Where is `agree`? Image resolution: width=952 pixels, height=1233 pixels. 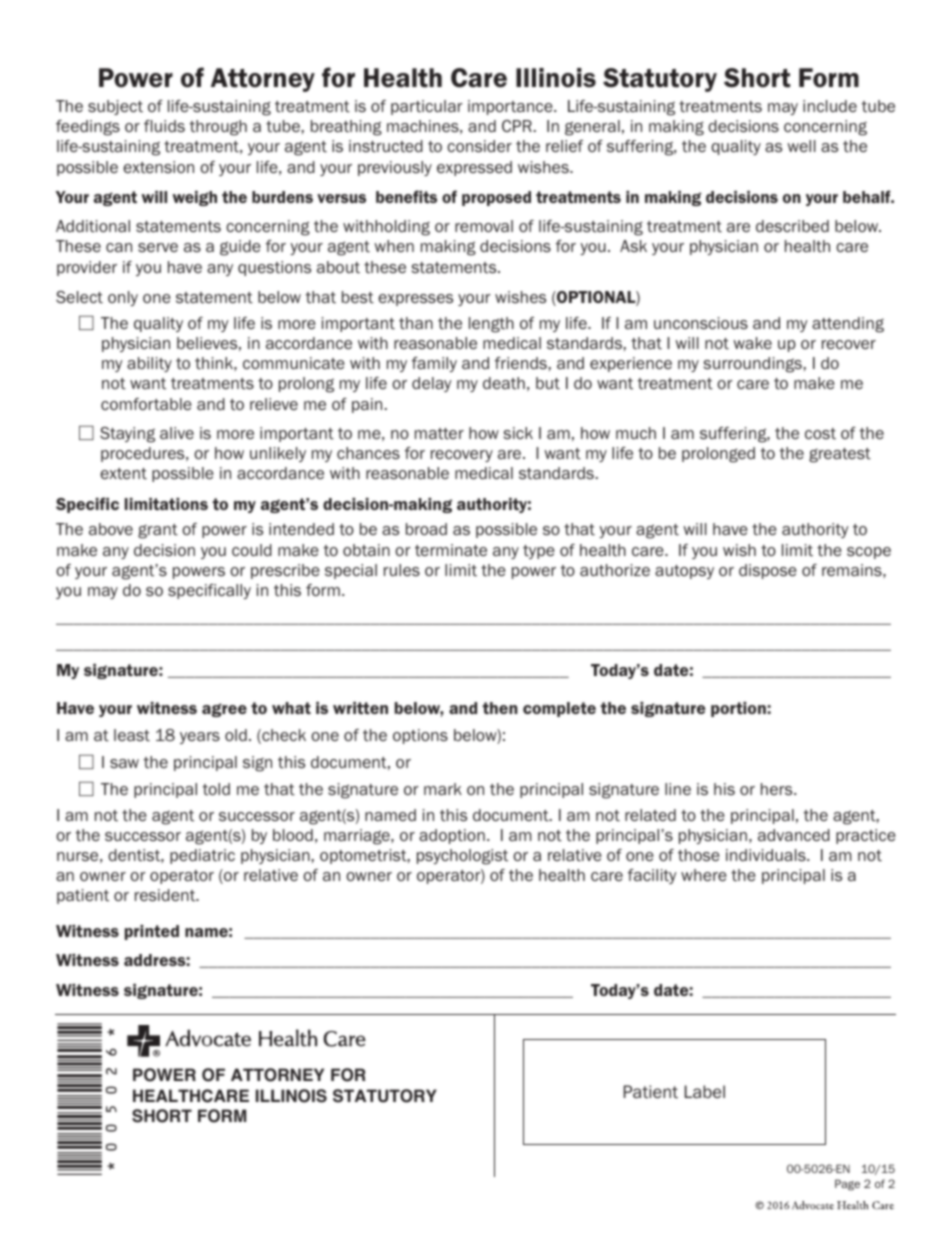
agree is located at coordinates (224, 710).
